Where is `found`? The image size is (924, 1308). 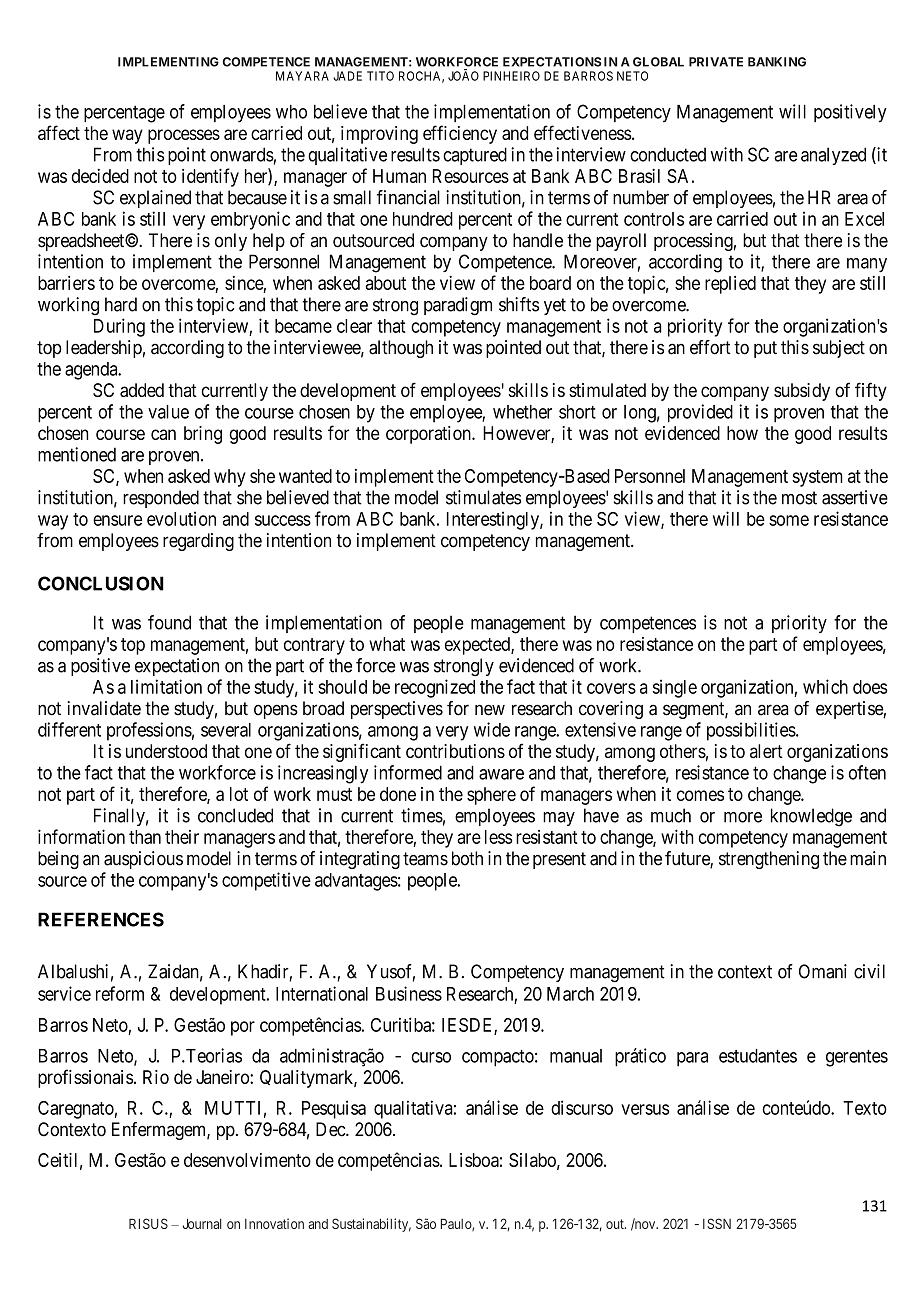
found is located at coordinates (169, 622).
